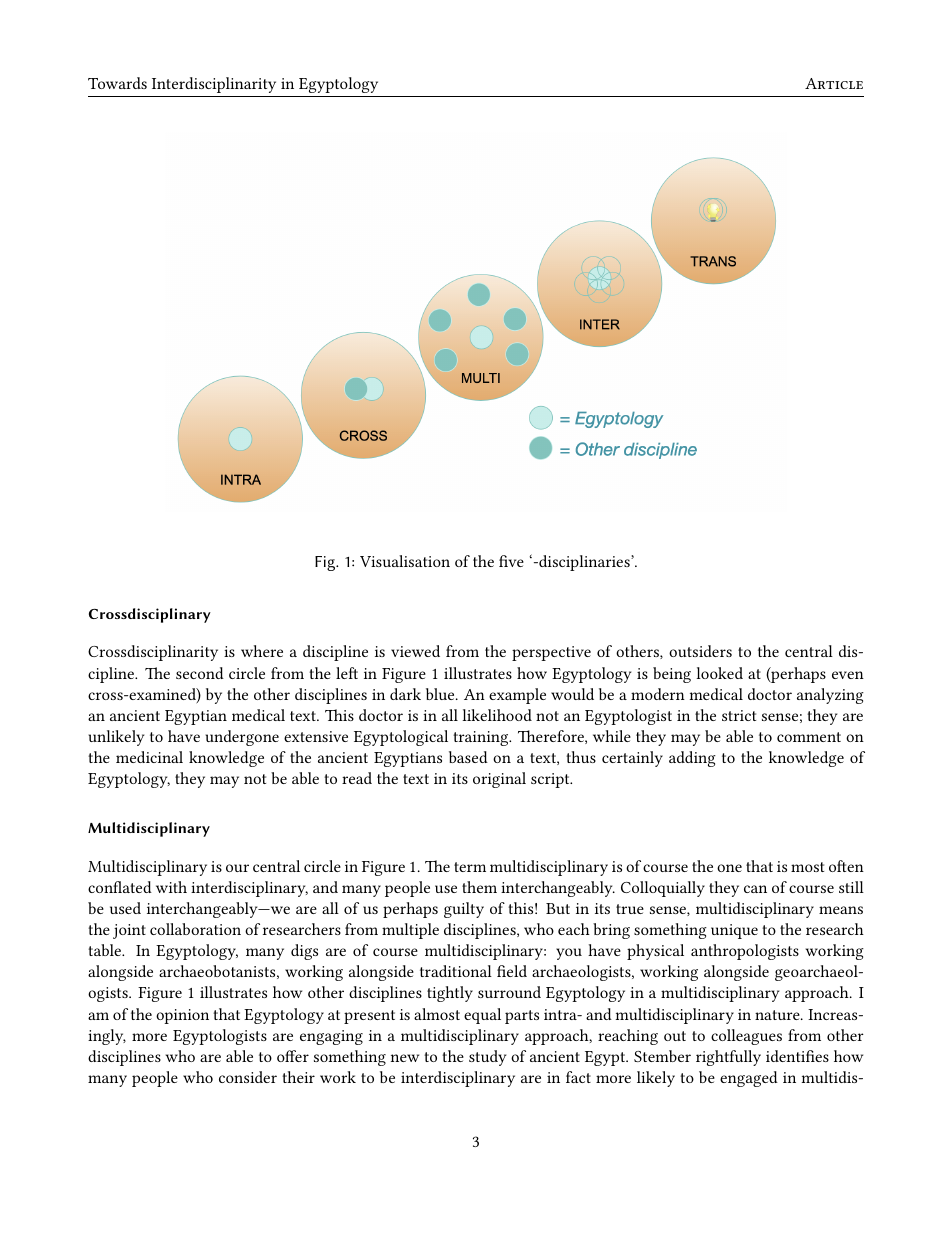 This screenshot has width=952, height=1233. I want to click on opinion, so click(182, 1016).
